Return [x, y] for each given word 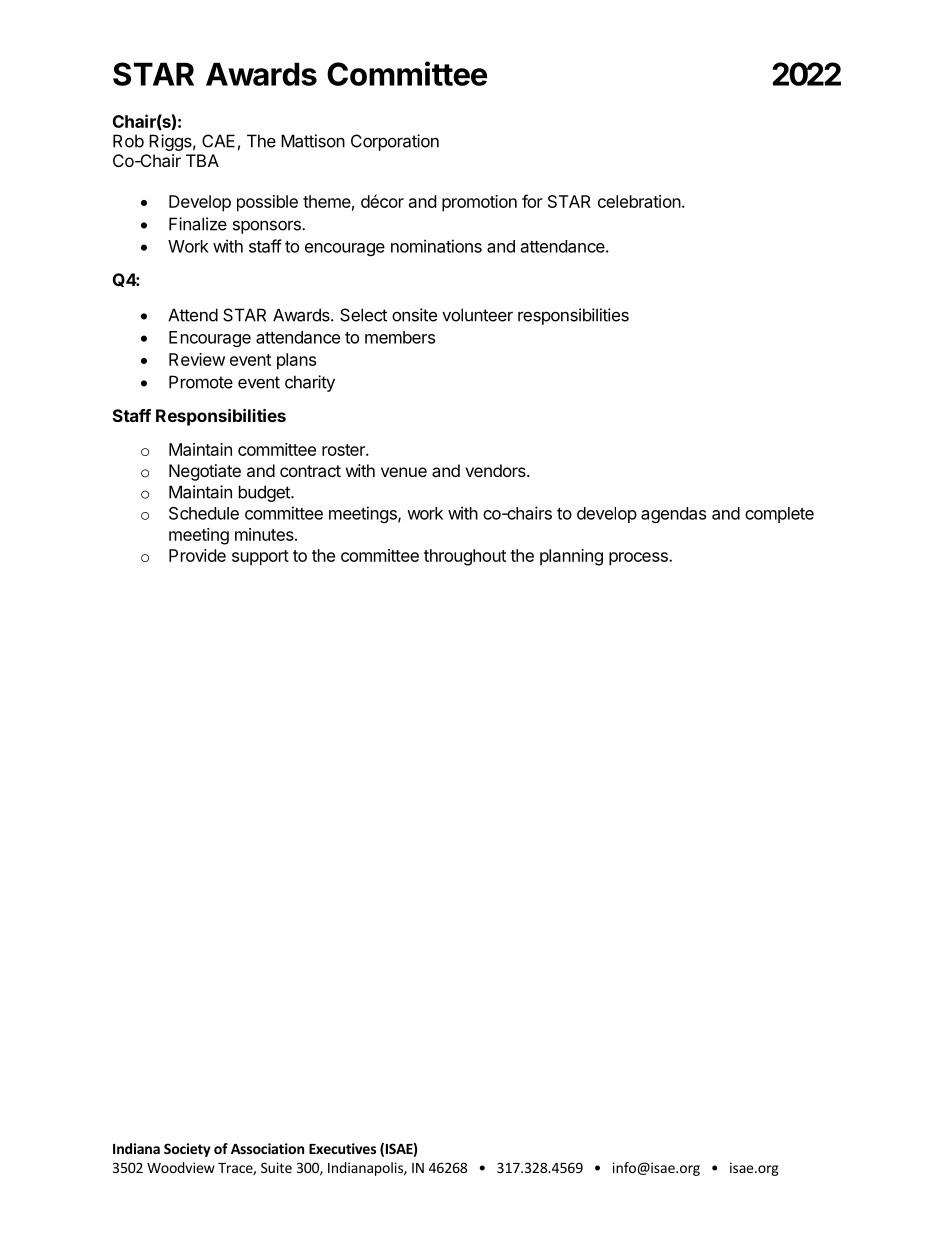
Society [187, 1150]
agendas [673, 515]
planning [571, 557]
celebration [639, 201]
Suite [276, 1167]
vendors [496, 470]
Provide [197, 555]
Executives [342, 1148]
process [639, 559]
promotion [479, 203]
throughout [465, 557]
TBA [202, 160]
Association [267, 1148]
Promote [201, 382]
